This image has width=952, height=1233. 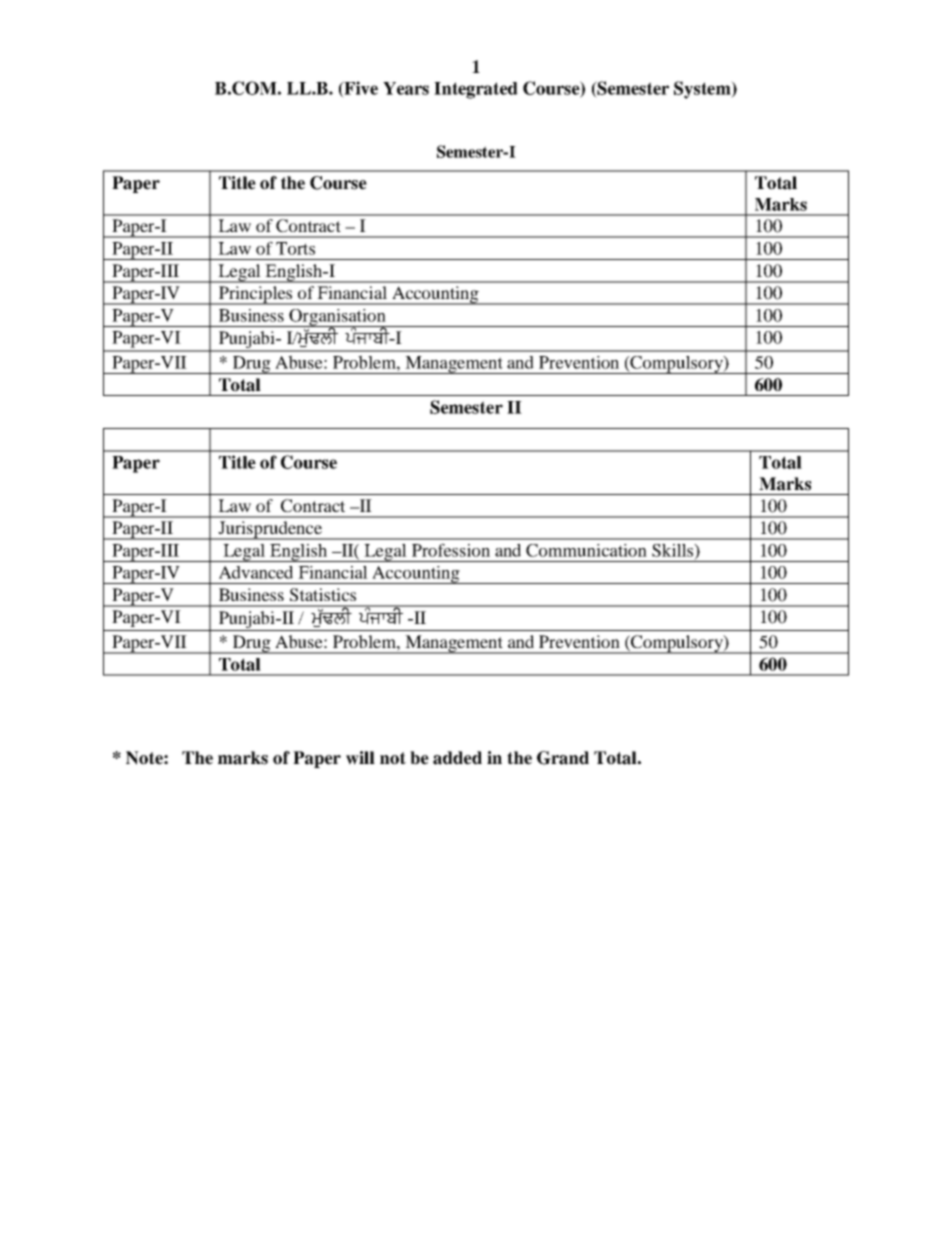 I want to click on will, so click(x=360, y=758).
